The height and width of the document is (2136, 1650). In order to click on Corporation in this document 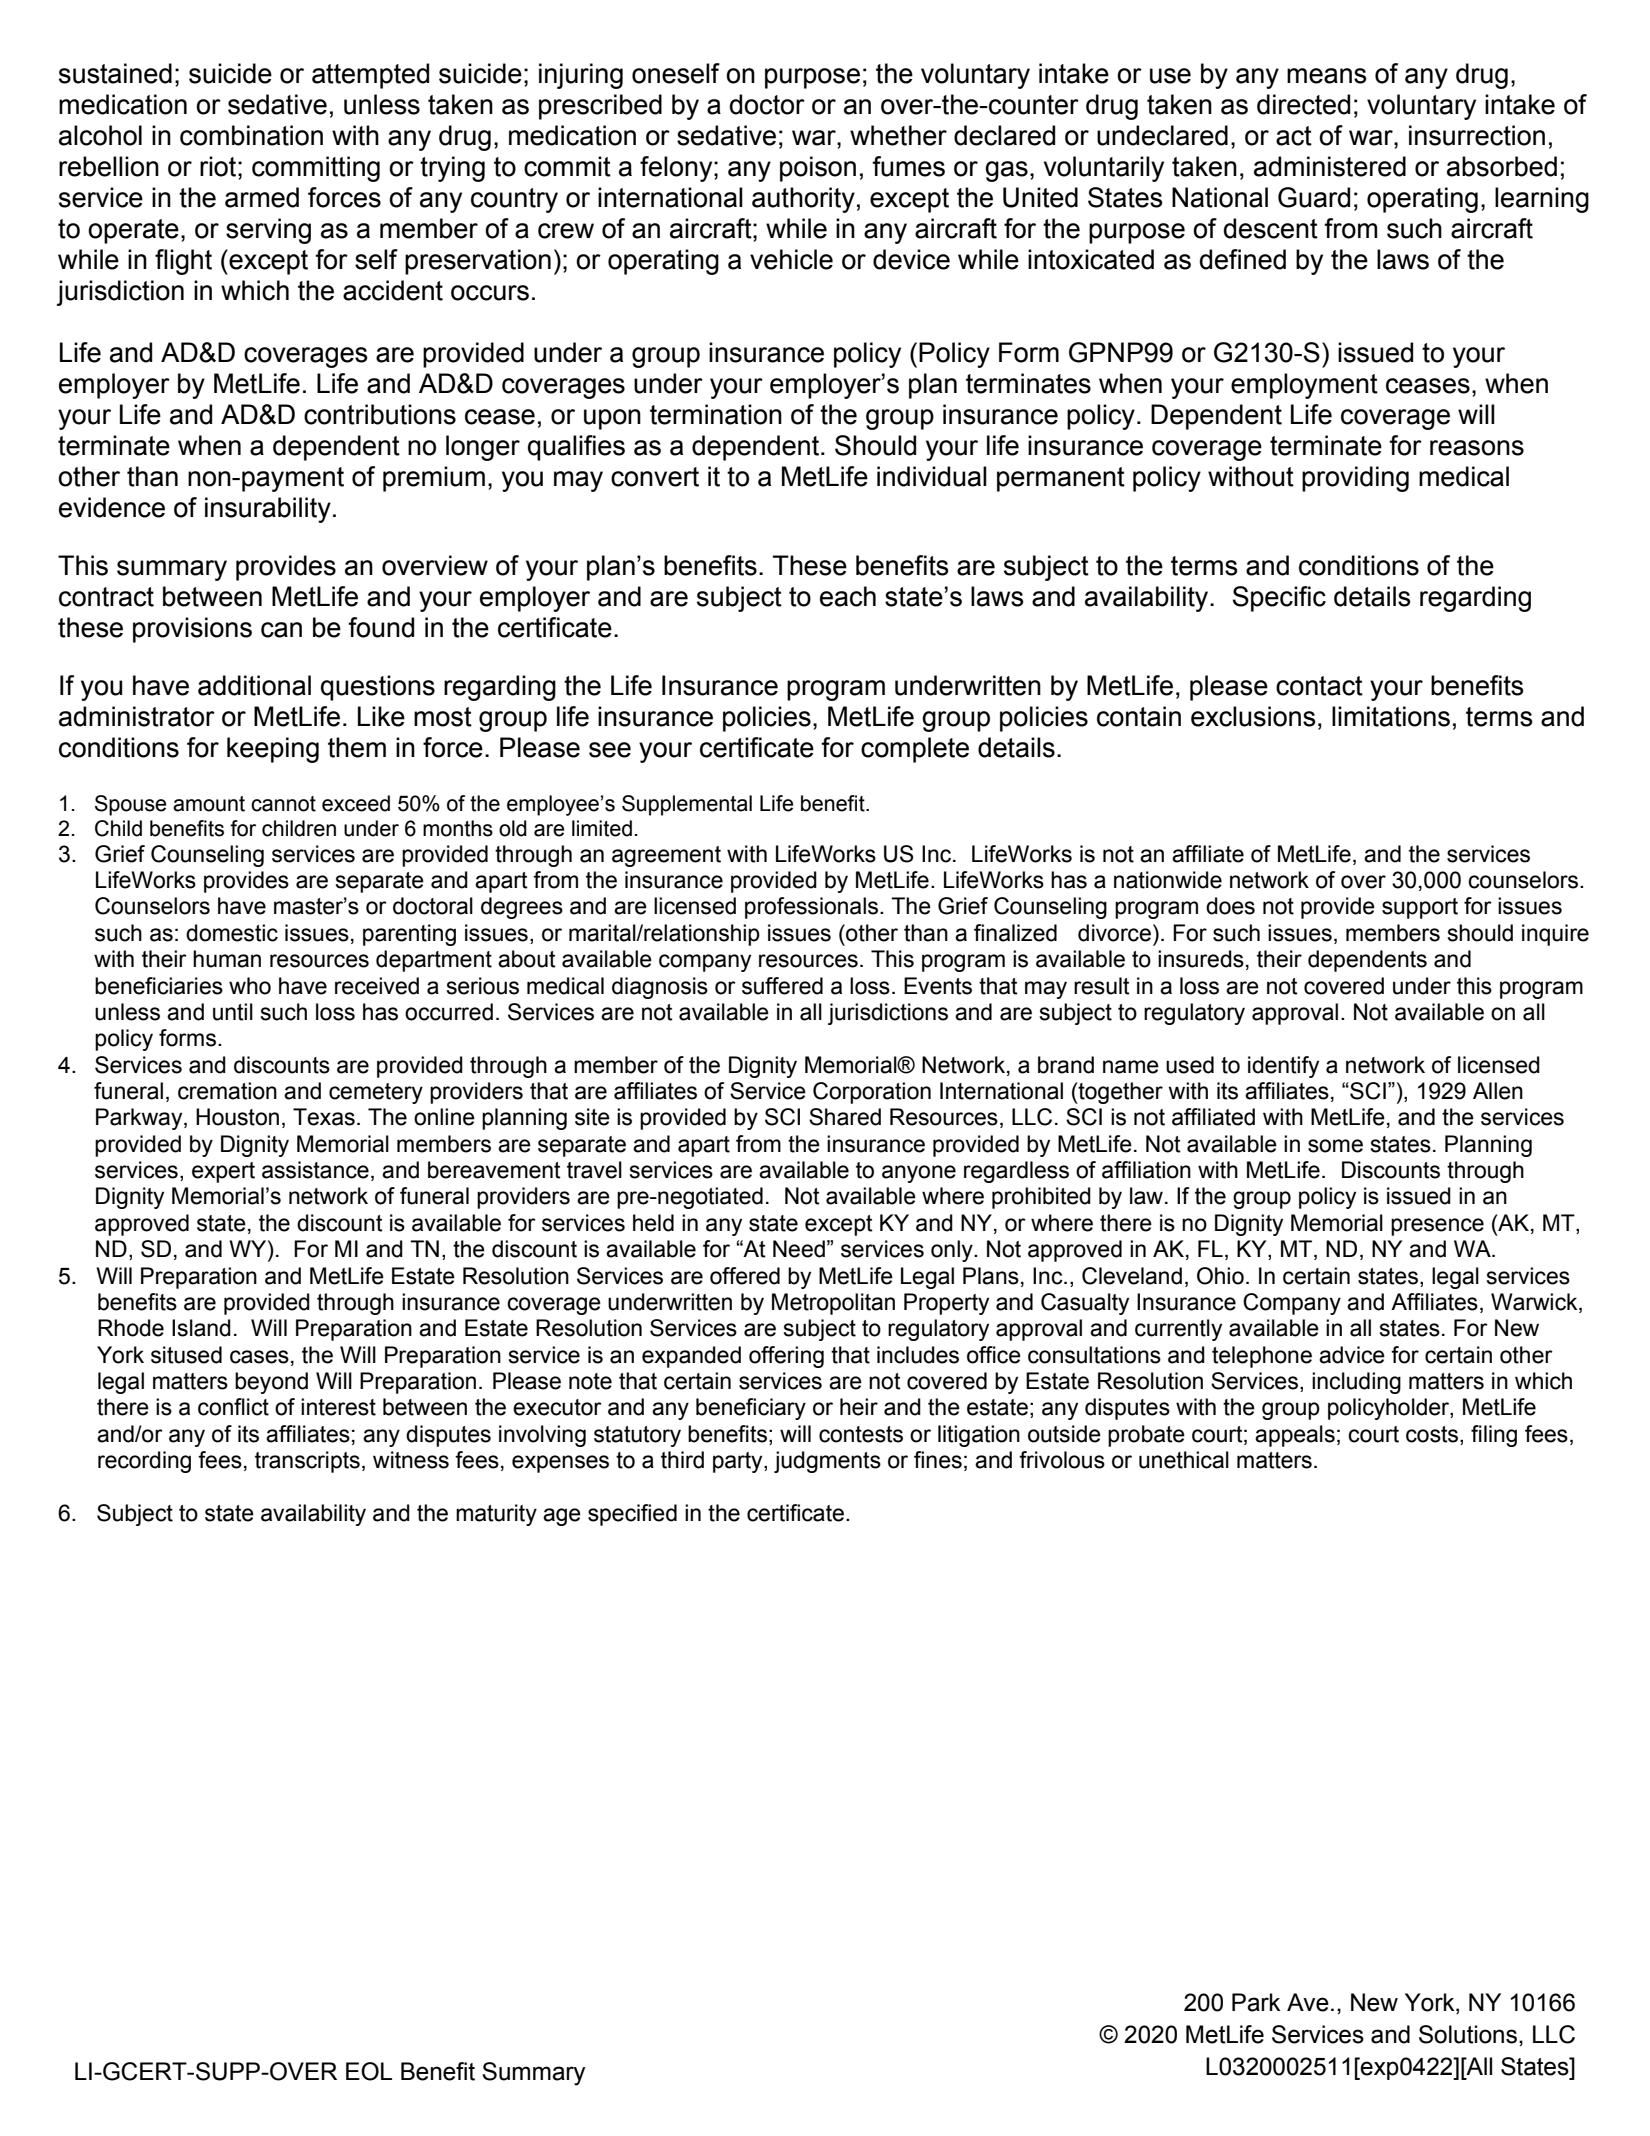, I will do `click(872, 1093)`.
